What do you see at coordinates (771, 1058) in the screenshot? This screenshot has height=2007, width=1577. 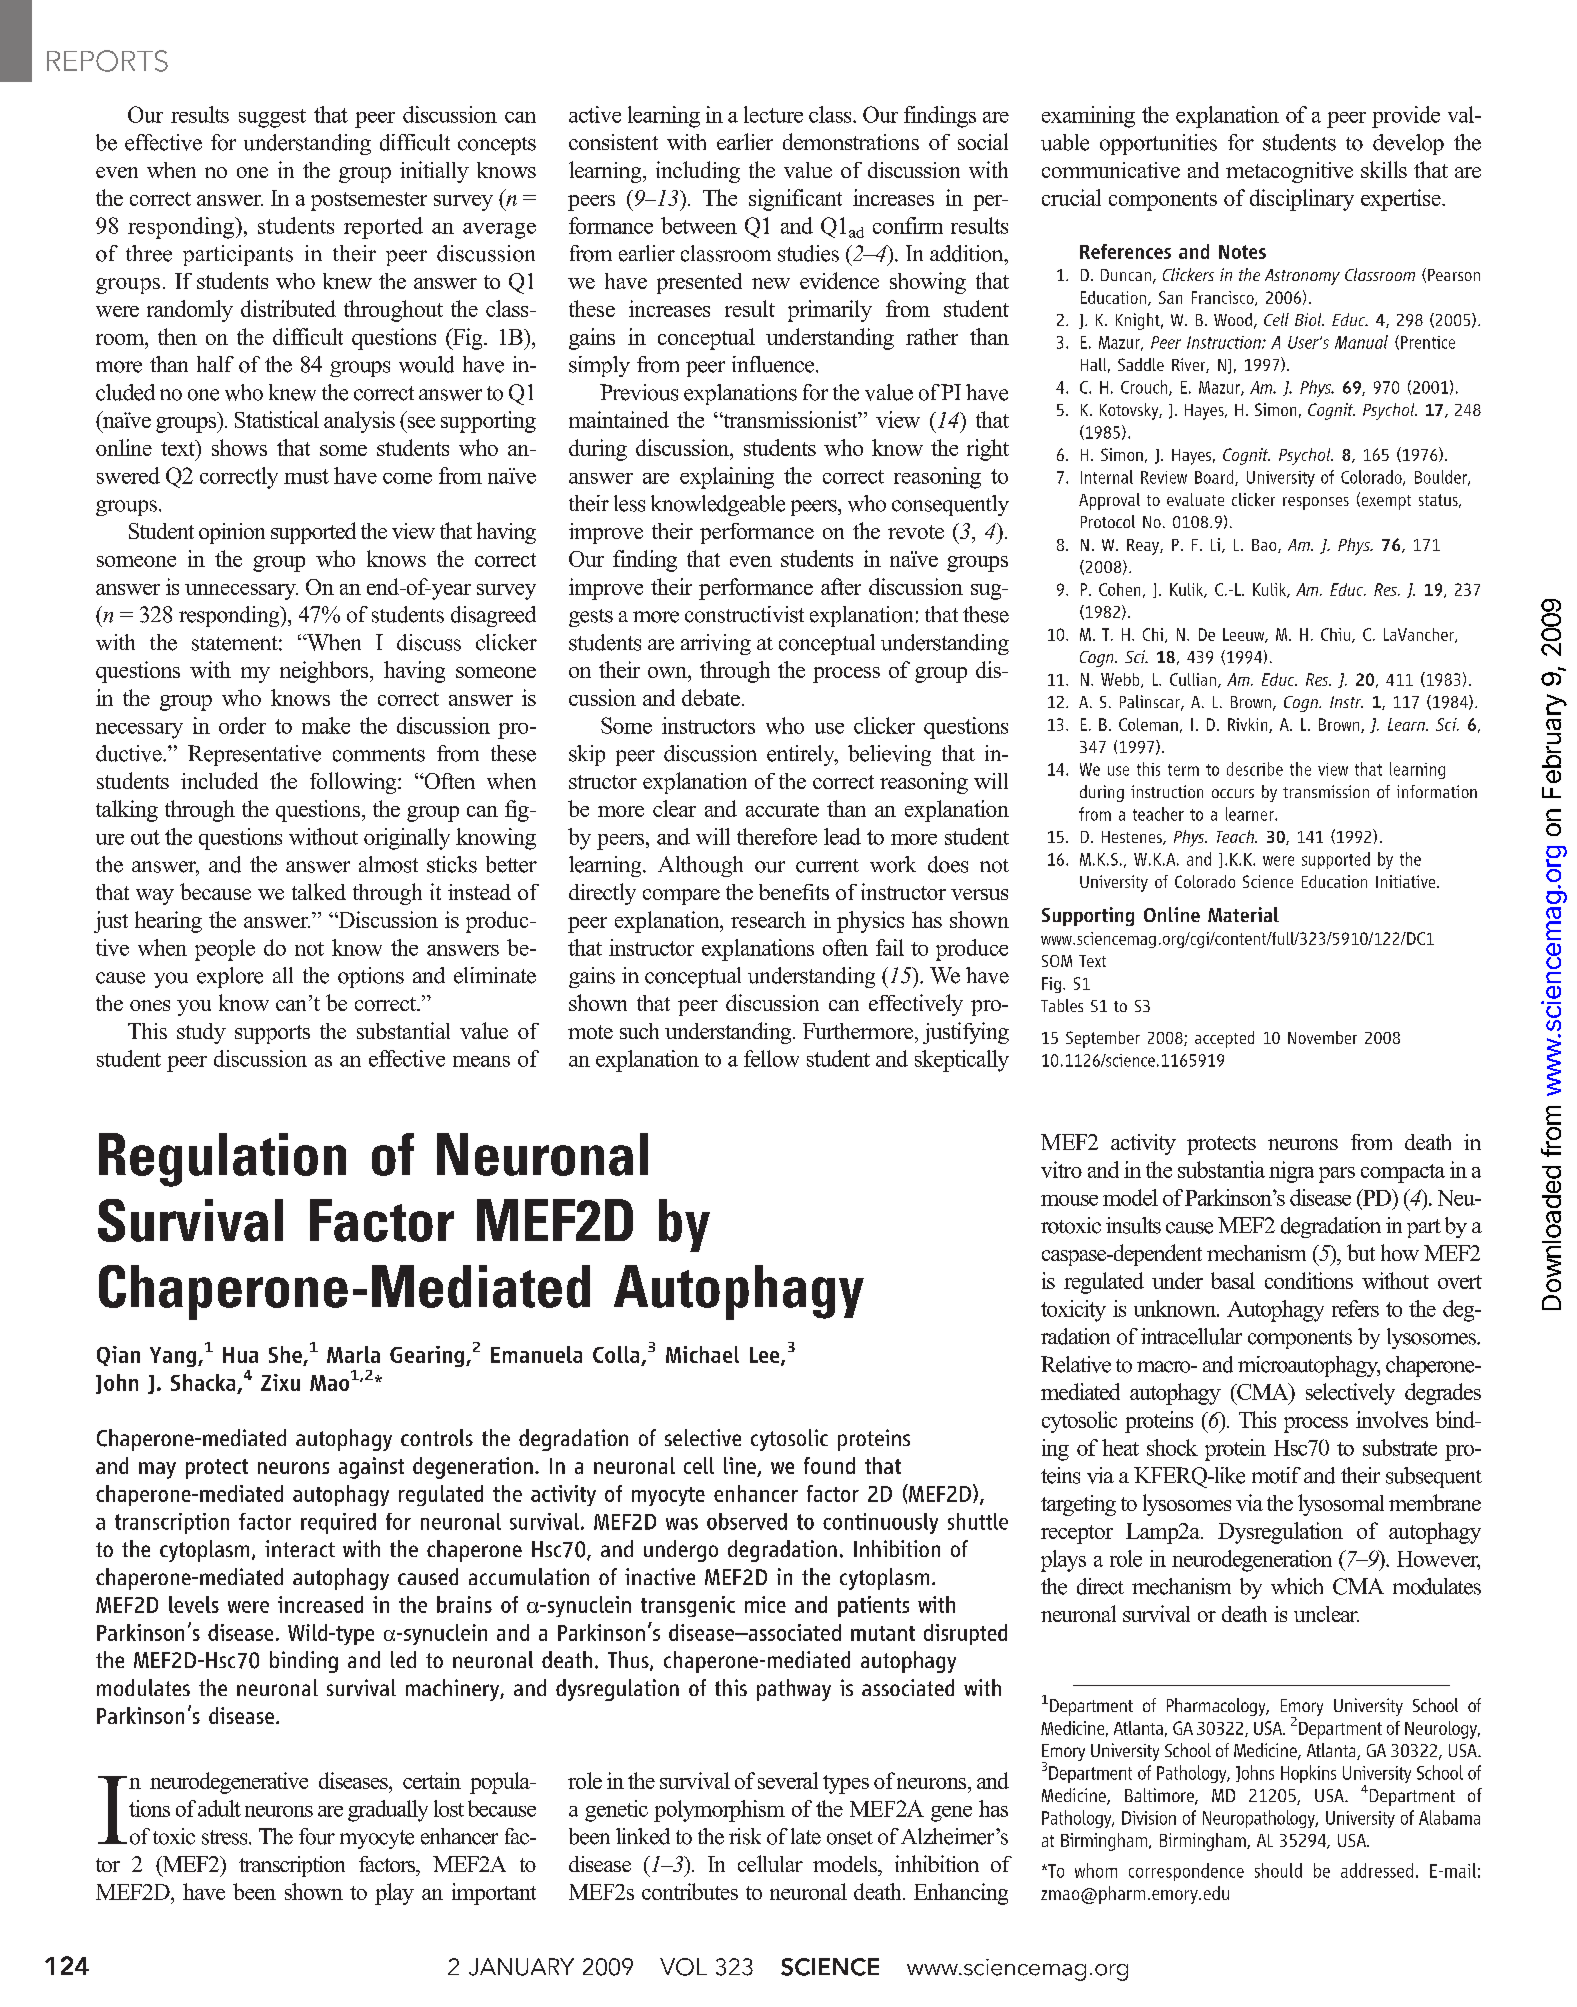 I see `fellow` at bounding box center [771, 1058].
